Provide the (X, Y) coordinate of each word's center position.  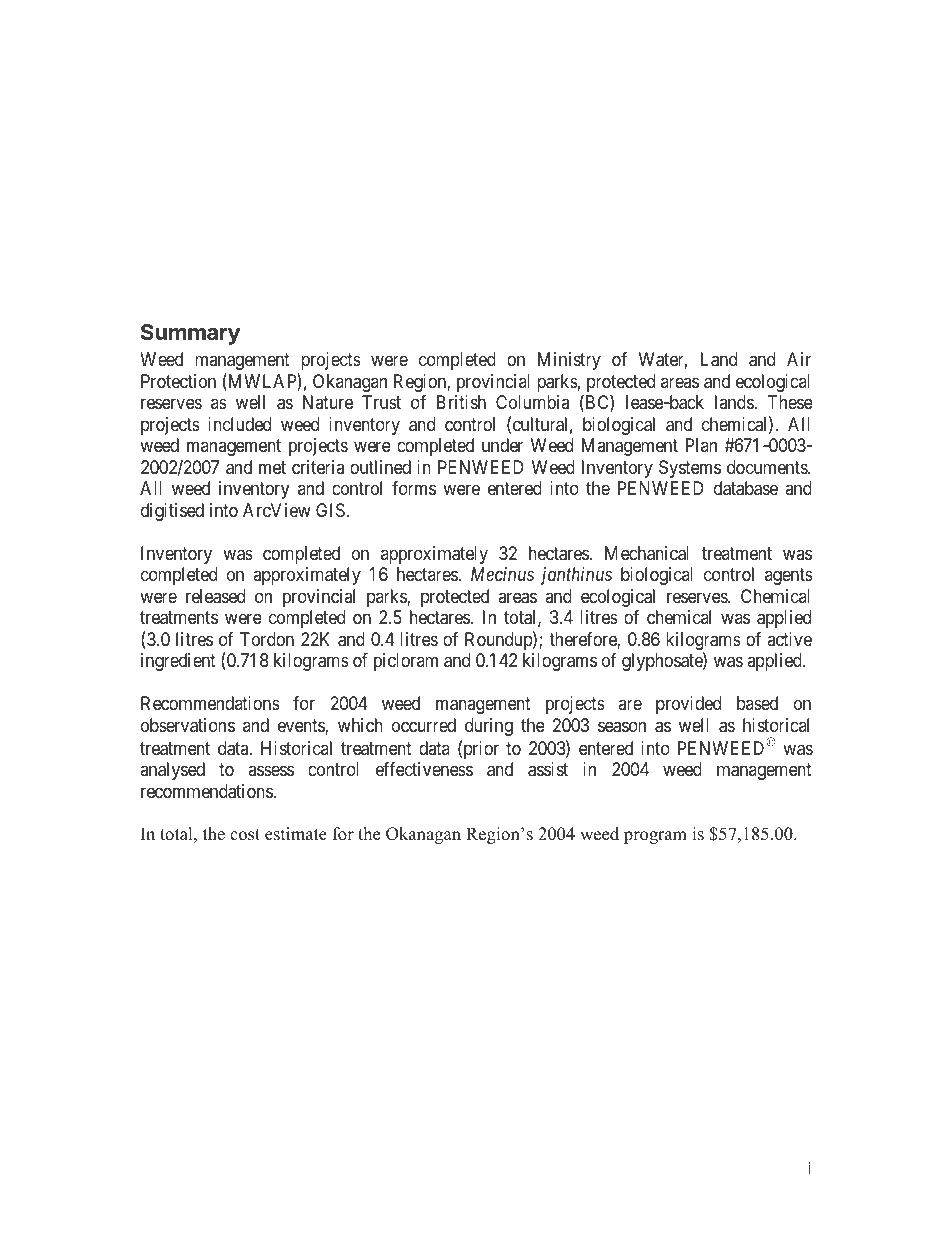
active (789, 639)
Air (799, 359)
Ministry (569, 361)
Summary (190, 334)
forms (414, 488)
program (655, 837)
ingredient (178, 662)
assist (548, 769)
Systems (690, 469)
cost (245, 835)
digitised (172, 512)
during (489, 727)
